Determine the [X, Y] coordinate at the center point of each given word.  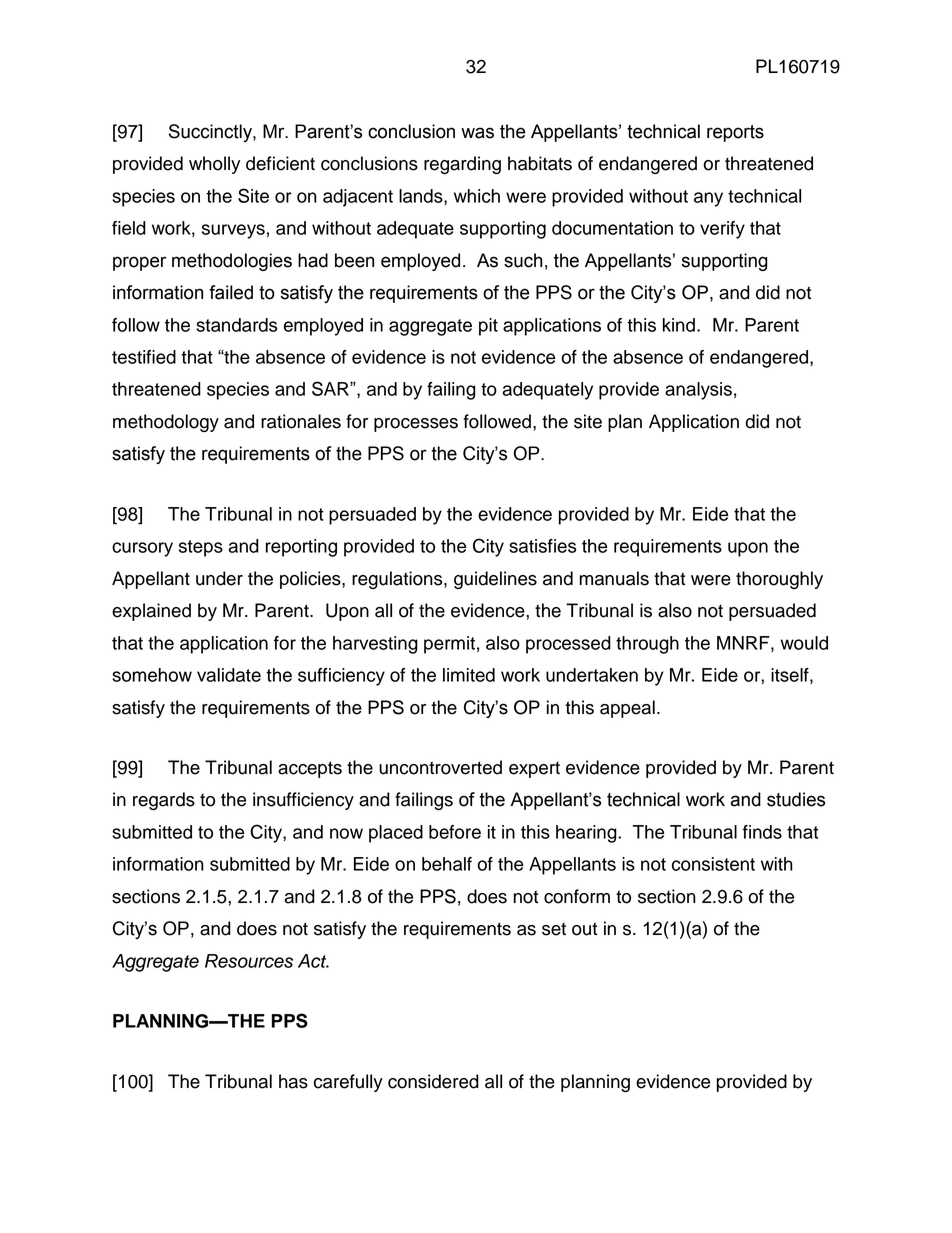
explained [151, 612]
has [293, 1081]
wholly [214, 165]
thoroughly [779, 580]
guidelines [495, 580]
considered [433, 1081]
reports [735, 133]
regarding [462, 165]
